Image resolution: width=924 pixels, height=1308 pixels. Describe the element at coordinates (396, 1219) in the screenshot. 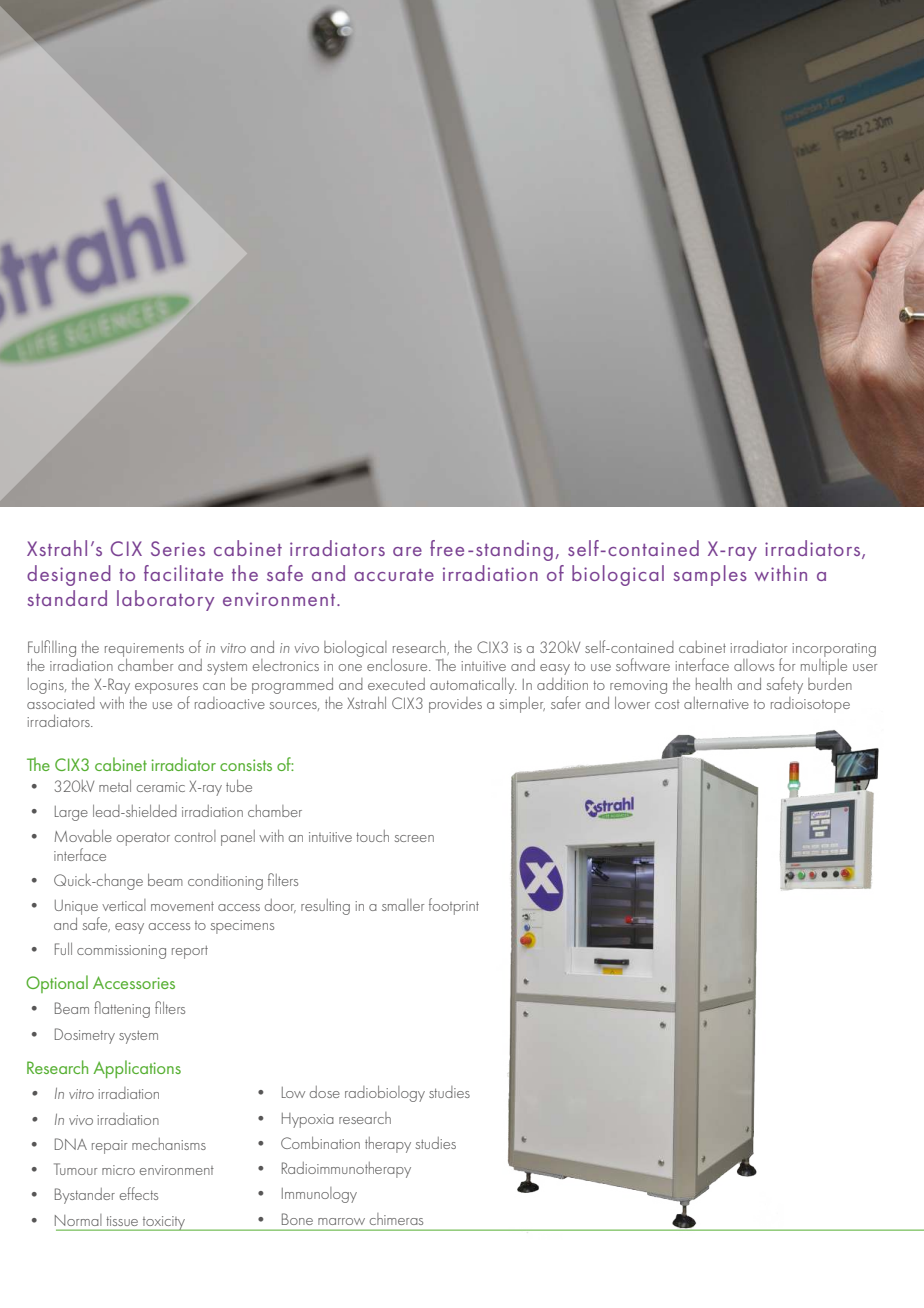

I see `chimeras` at that location.
